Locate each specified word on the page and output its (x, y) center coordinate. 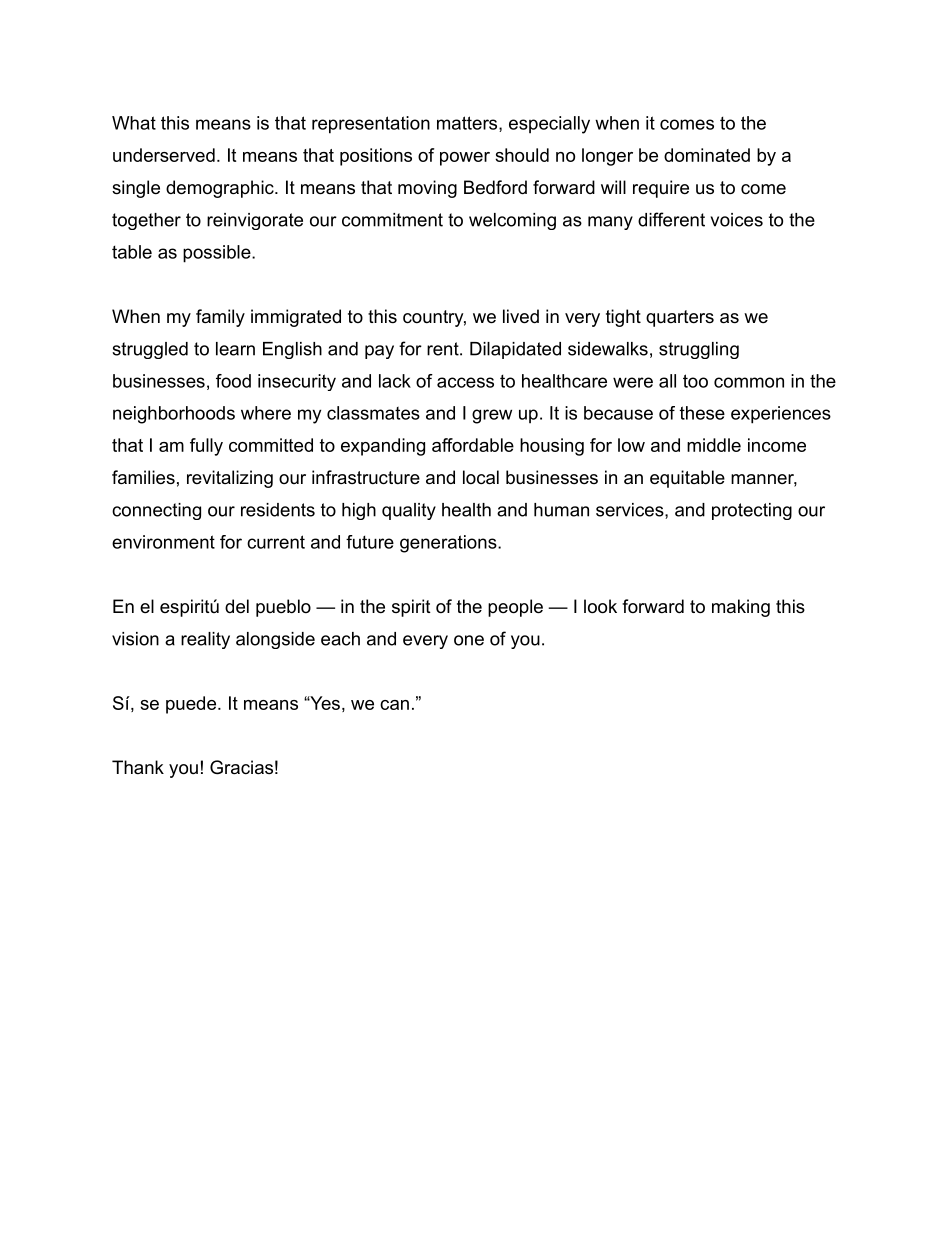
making (741, 608)
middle (714, 445)
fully (206, 447)
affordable (473, 445)
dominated (707, 155)
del (237, 606)
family (220, 318)
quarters (680, 318)
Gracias (241, 767)
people (515, 608)
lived (521, 316)
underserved (164, 155)
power (465, 159)
